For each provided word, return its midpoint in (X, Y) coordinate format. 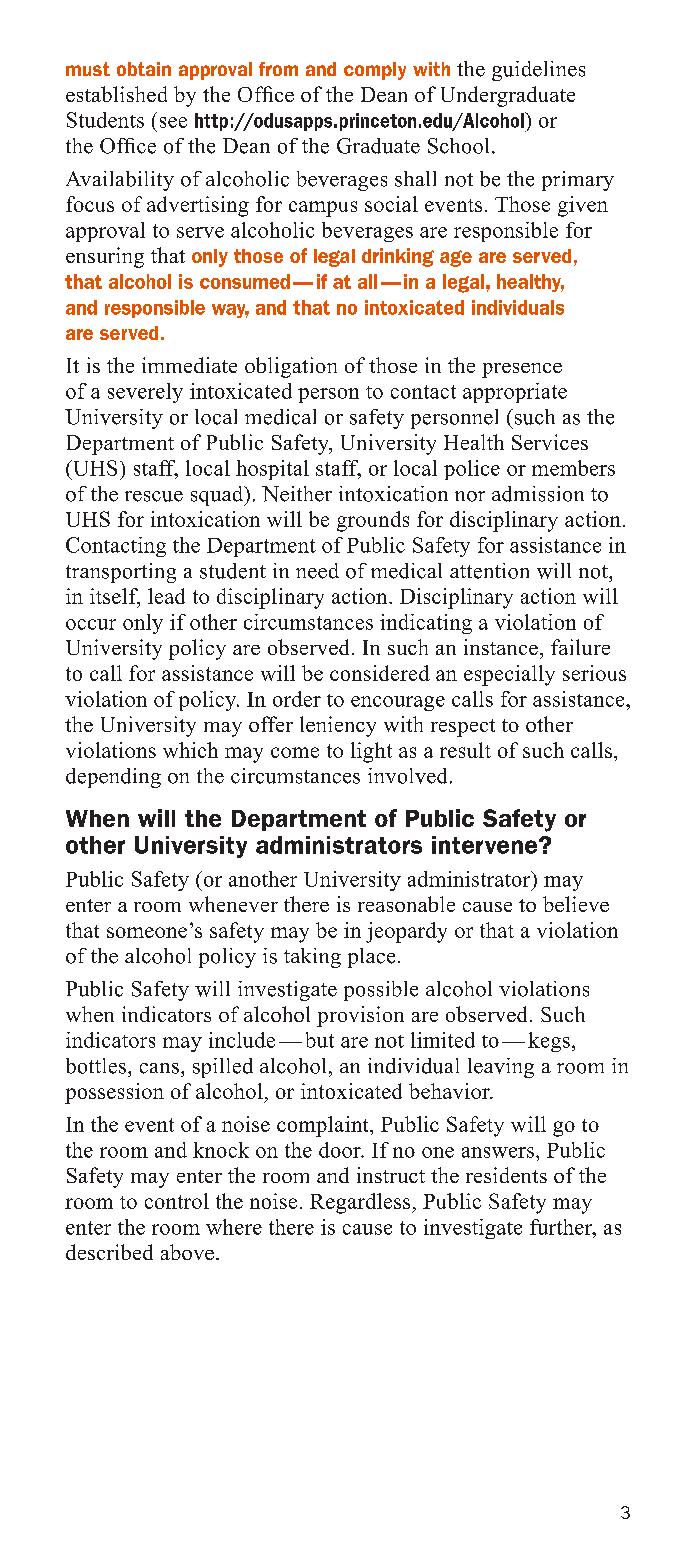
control (177, 1201)
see (173, 122)
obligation (291, 367)
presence (522, 370)
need (317, 571)
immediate (189, 365)
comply (375, 71)
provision (360, 1016)
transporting (121, 573)
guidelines (538, 71)
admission (538, 494)
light (371, 752)
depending (113, 778)
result (465, 750)
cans (159, 1068)
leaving (501, 1068)
